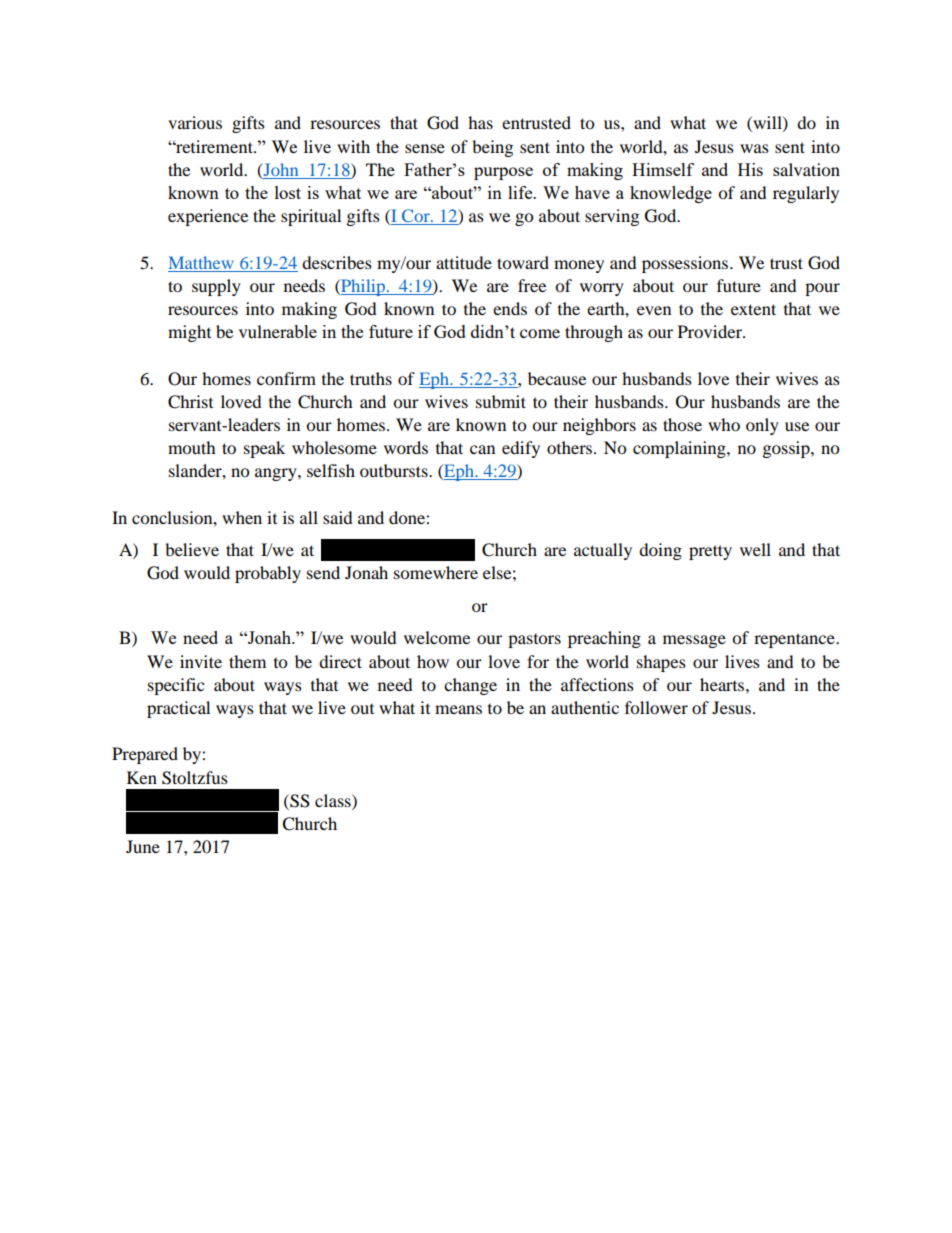 The height and width of the page is (1233, 952). I want to click on can, so click(482, 449).
